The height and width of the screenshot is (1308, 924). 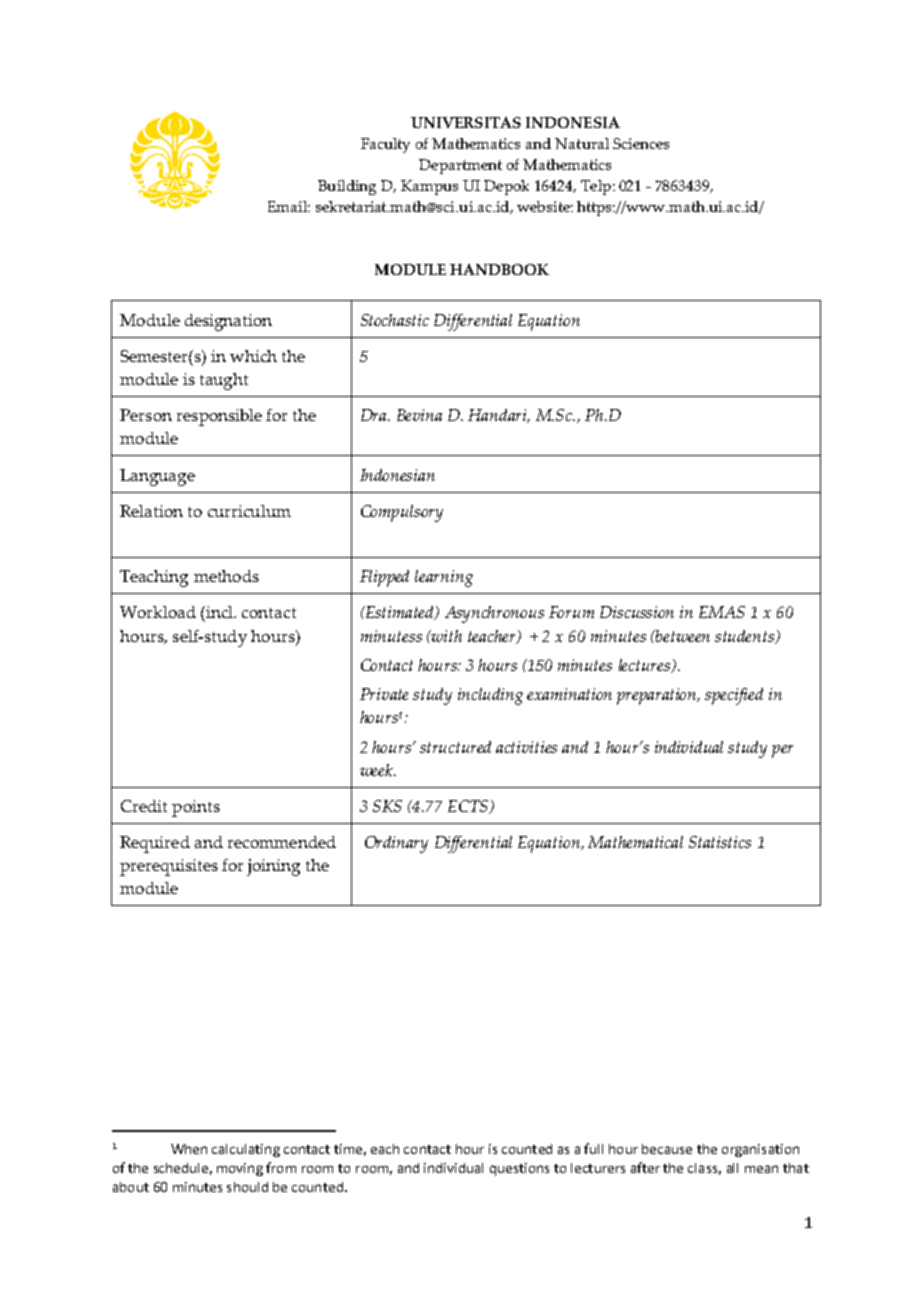 I want to click on structured, so click(x=455, y=747).
